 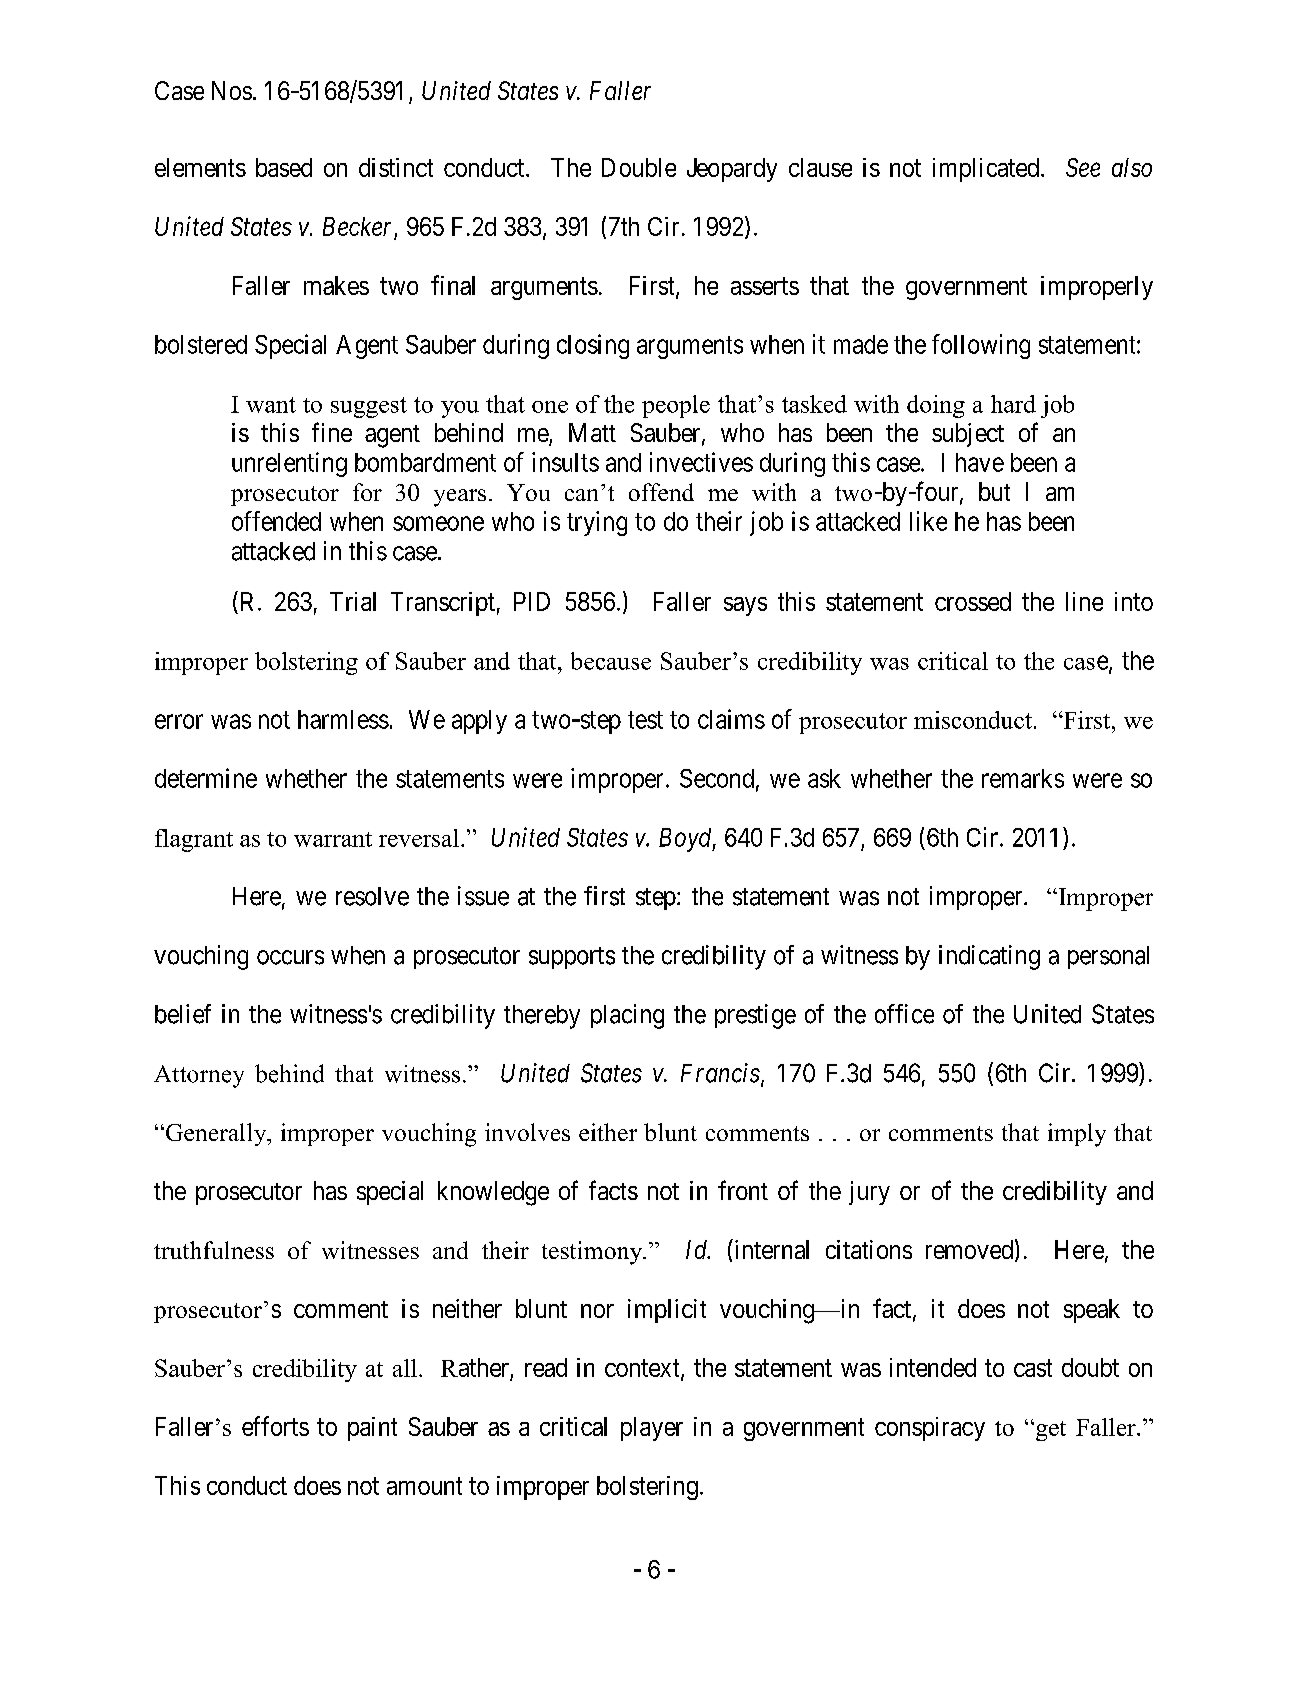 What do you see at coordinates (639, 167) in the image?
I see `Double` at bounding box center [639, 167].
